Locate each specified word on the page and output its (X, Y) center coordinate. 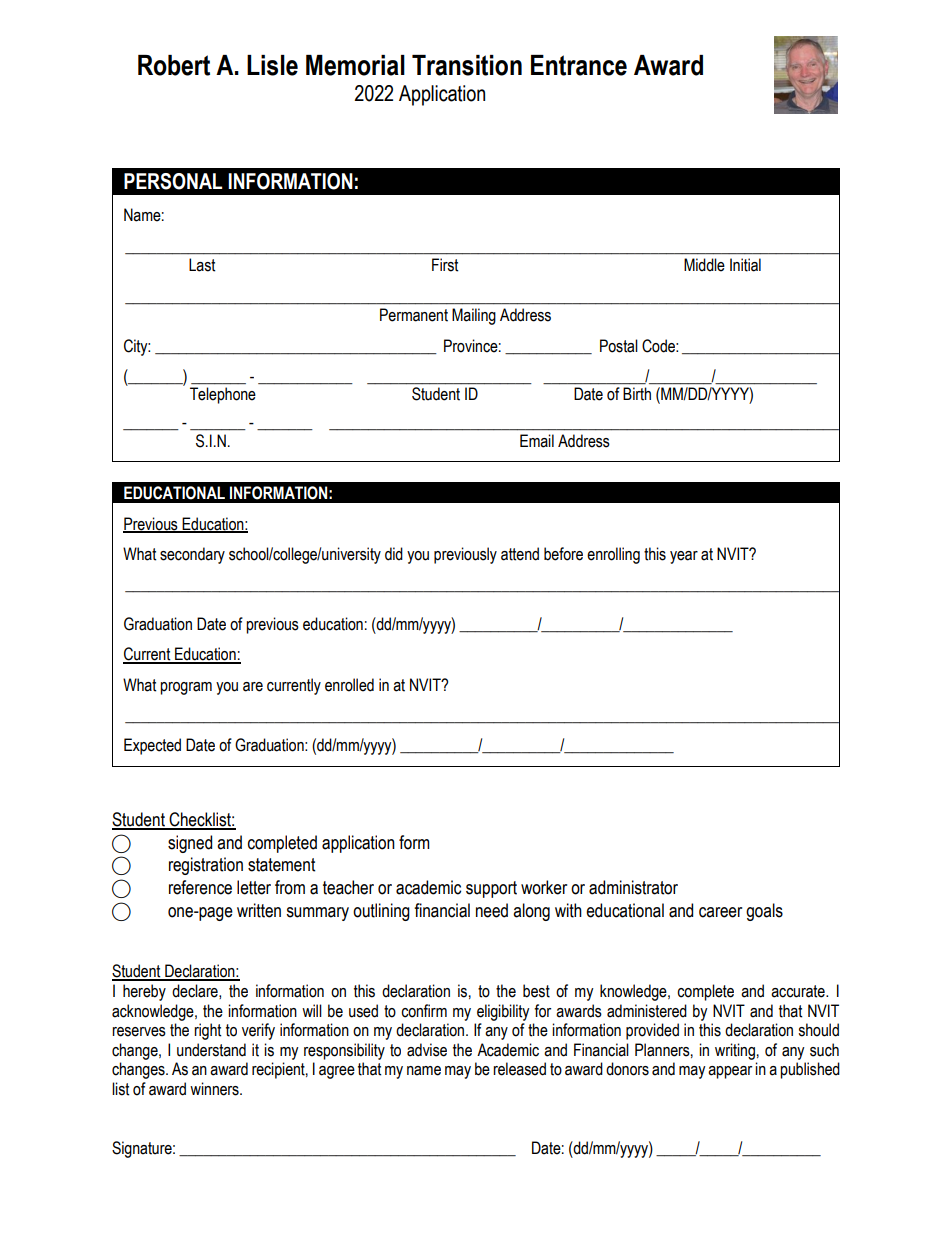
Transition (467, 65)
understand (211, 1050)
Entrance (579, 65)
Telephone (223, 395)
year (684, 557)
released (519, 1069)
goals (764, 912)
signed (190, 844)
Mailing (474, 316)
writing (735, 1051)
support (491, 889)
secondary (192, 555)
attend (520, 554)
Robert (174, 65)
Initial (745, 265)
